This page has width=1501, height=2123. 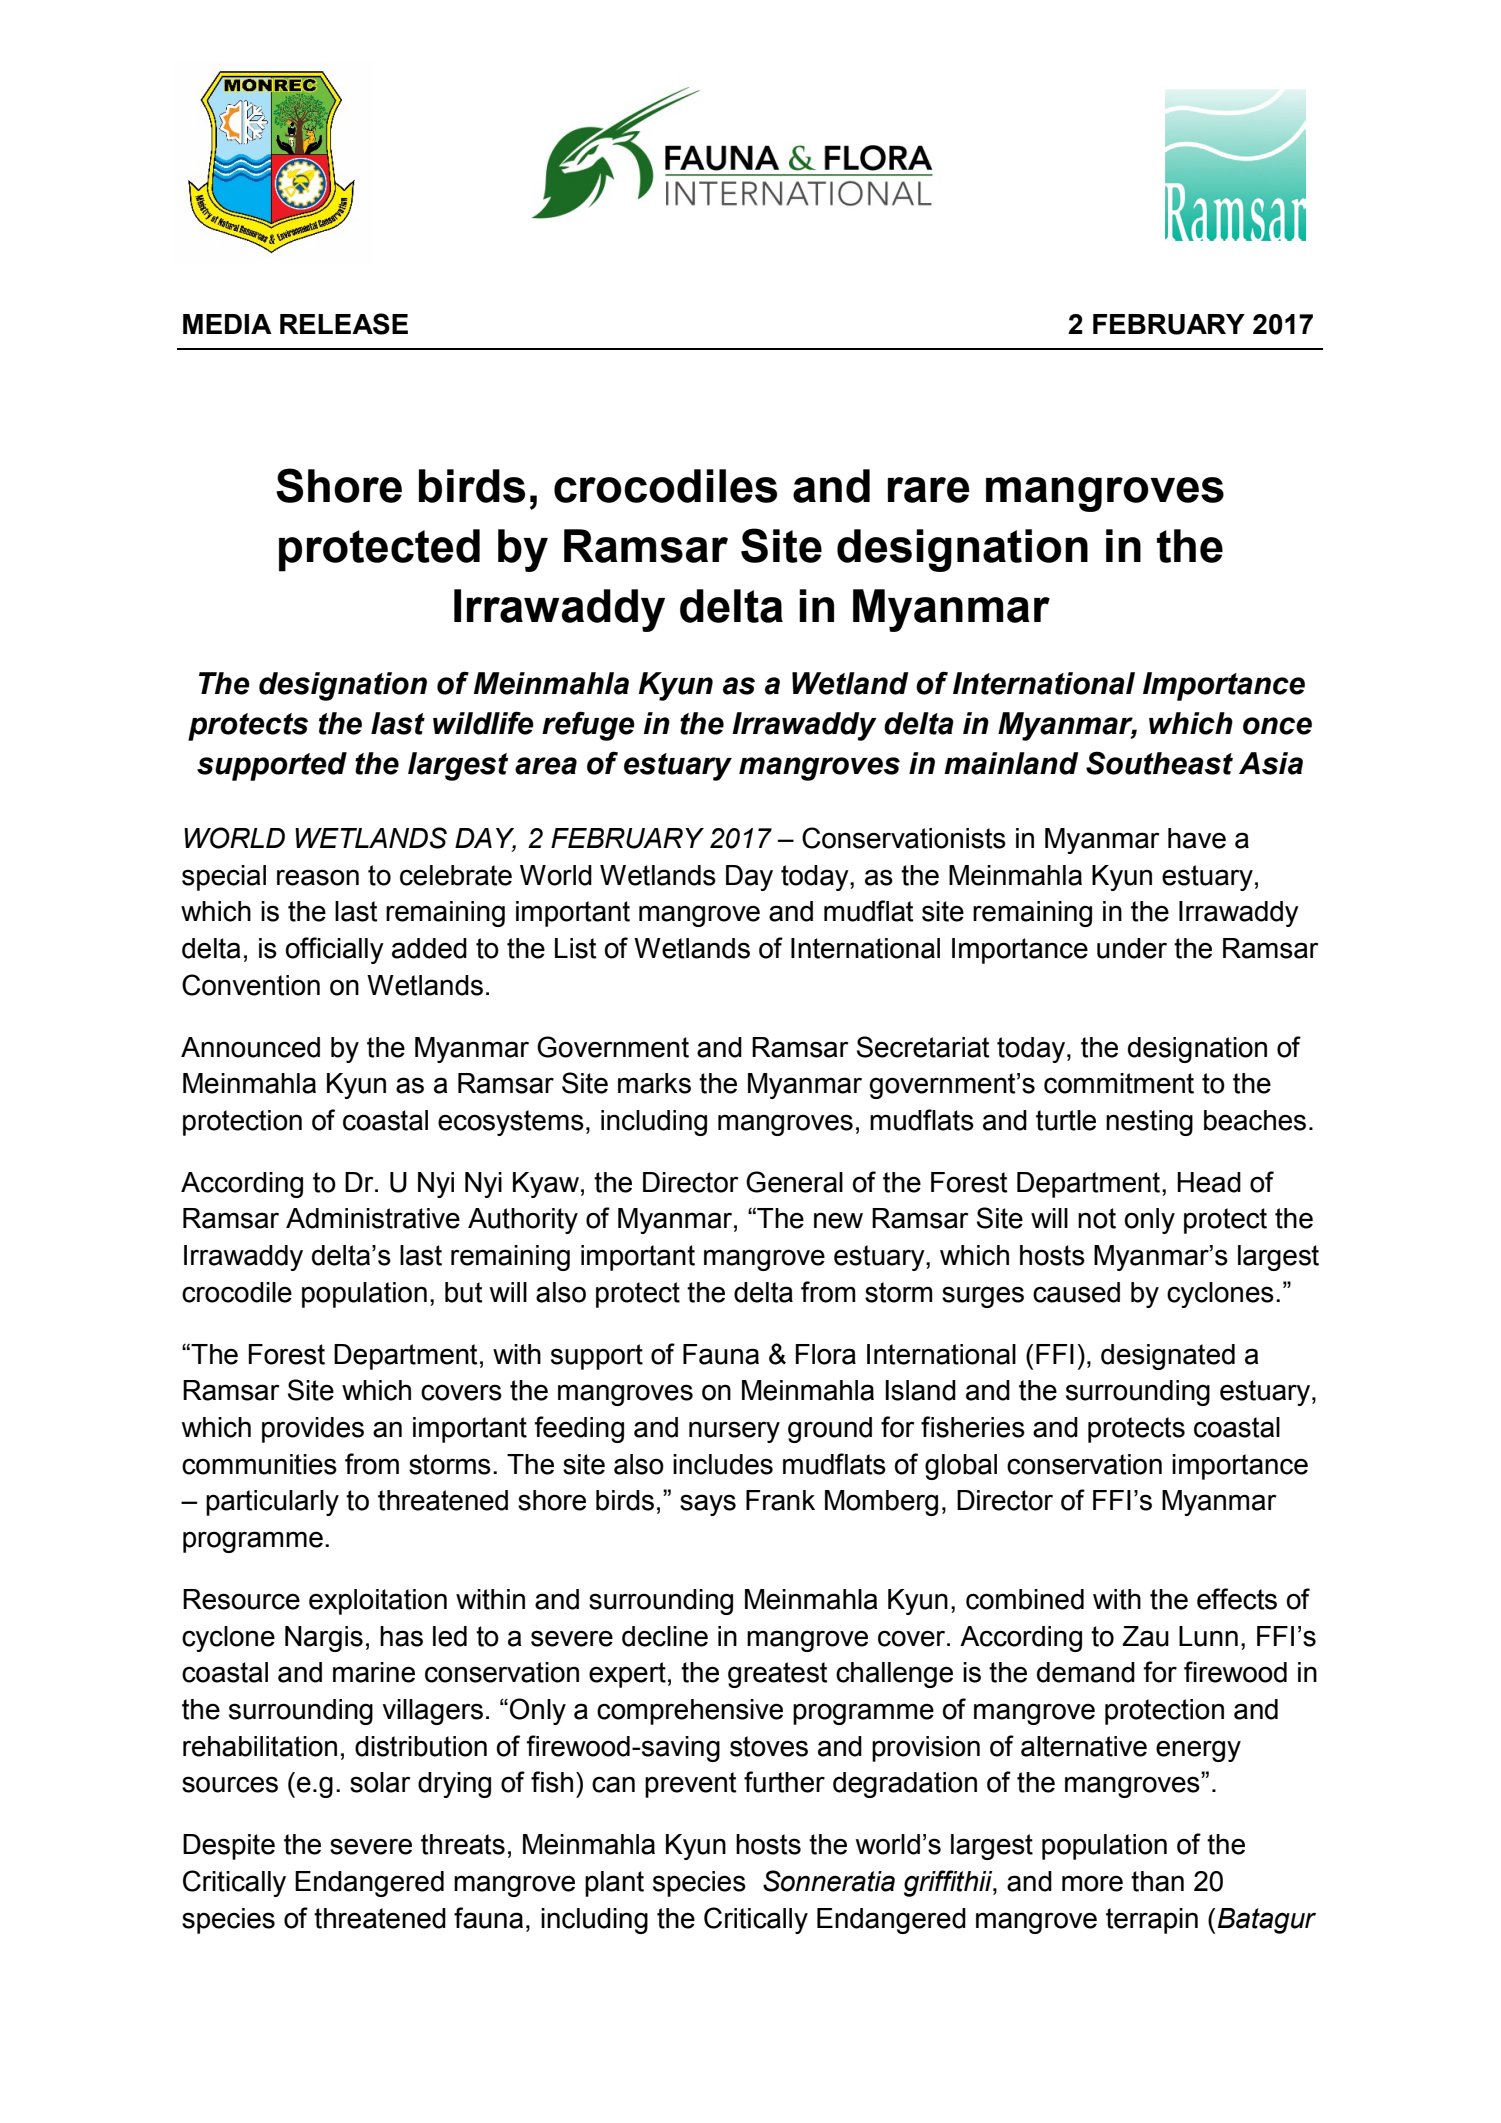 What do you see at coordinates (380, 1782) in the page?
I see `solar` at bounding box center [380, 1782].
